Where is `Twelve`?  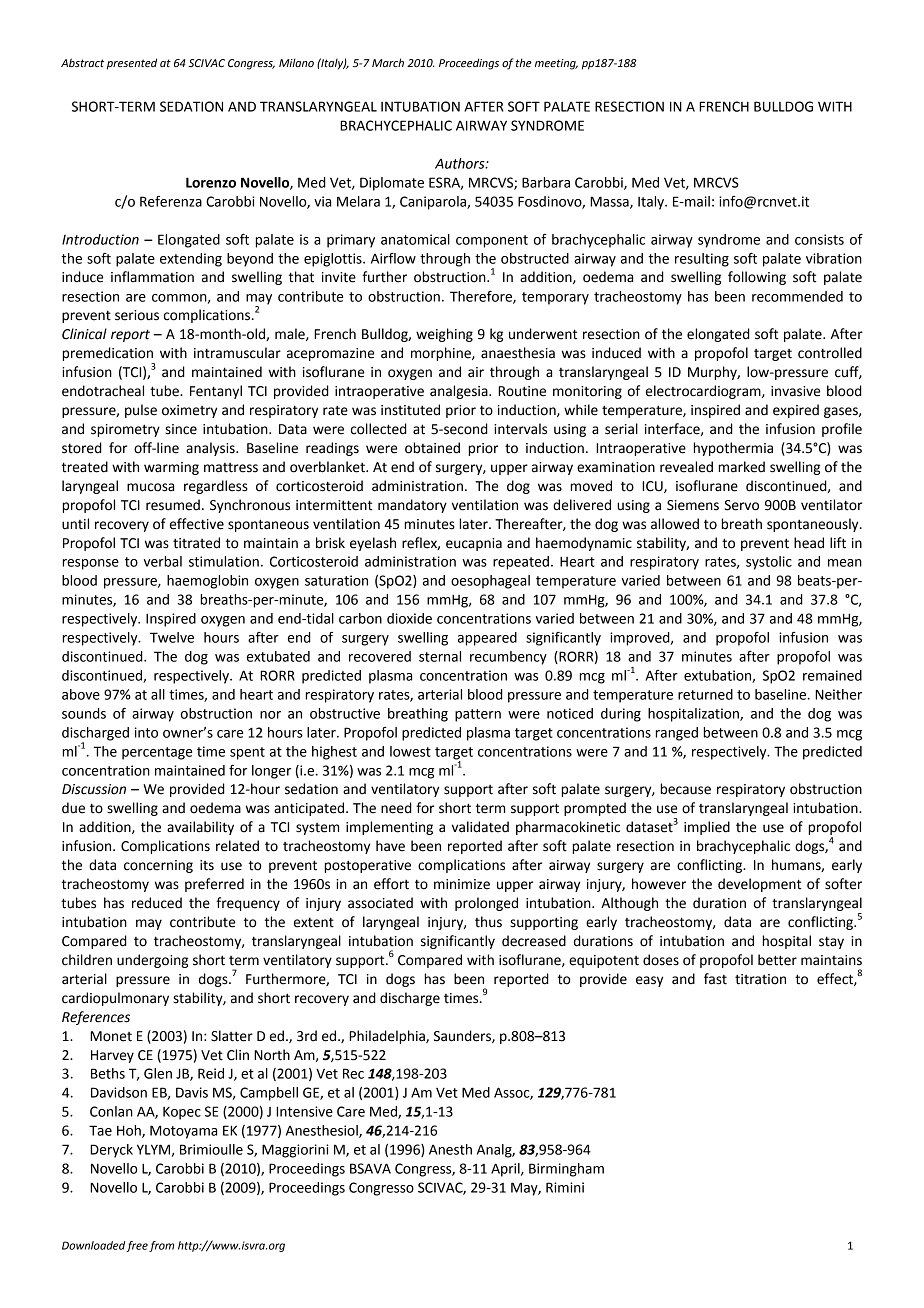 Twelve is located at coordinates (172, 637).
